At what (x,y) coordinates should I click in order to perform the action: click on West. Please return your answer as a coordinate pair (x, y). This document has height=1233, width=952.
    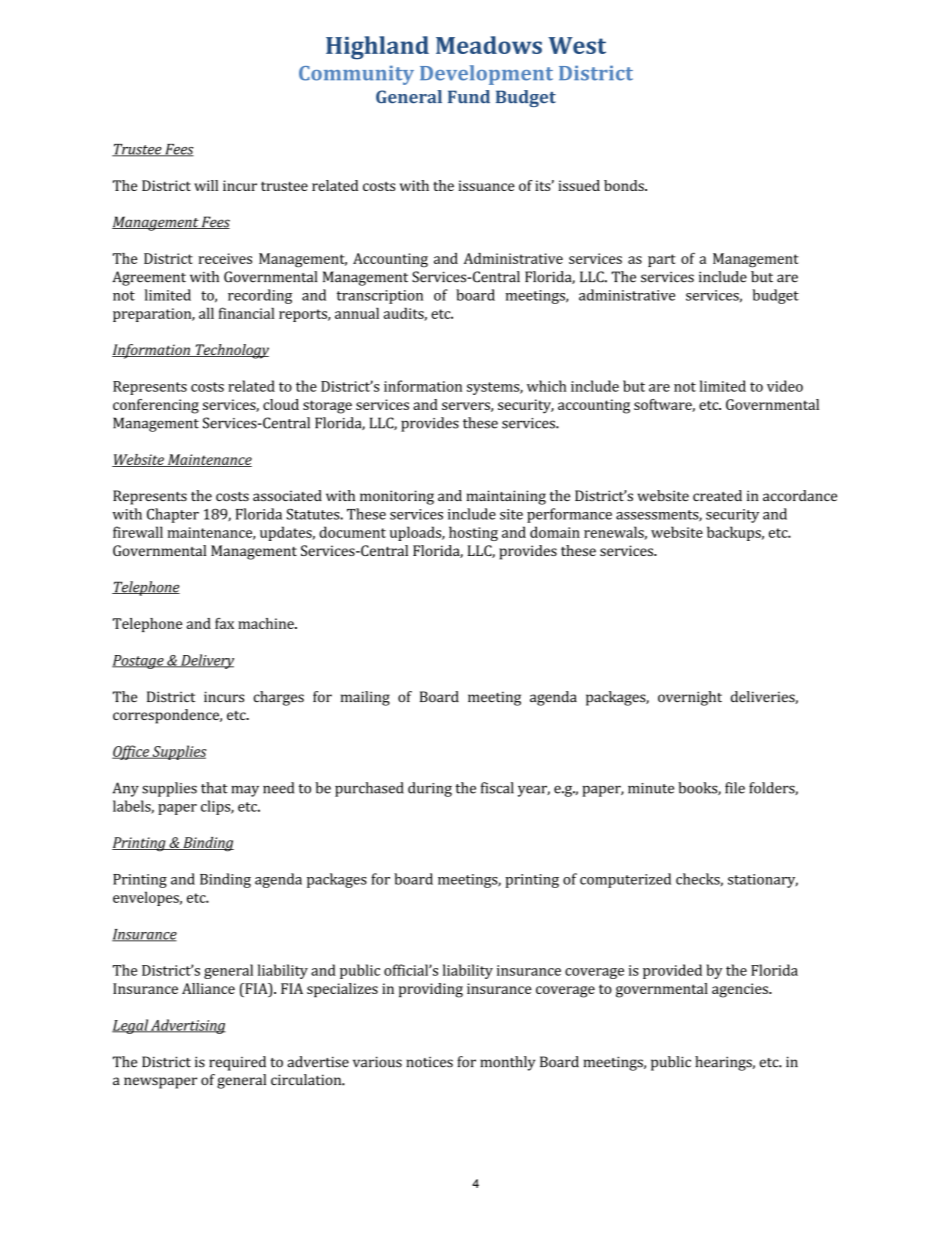
    Looking at the image, I should click on (577, 45).
